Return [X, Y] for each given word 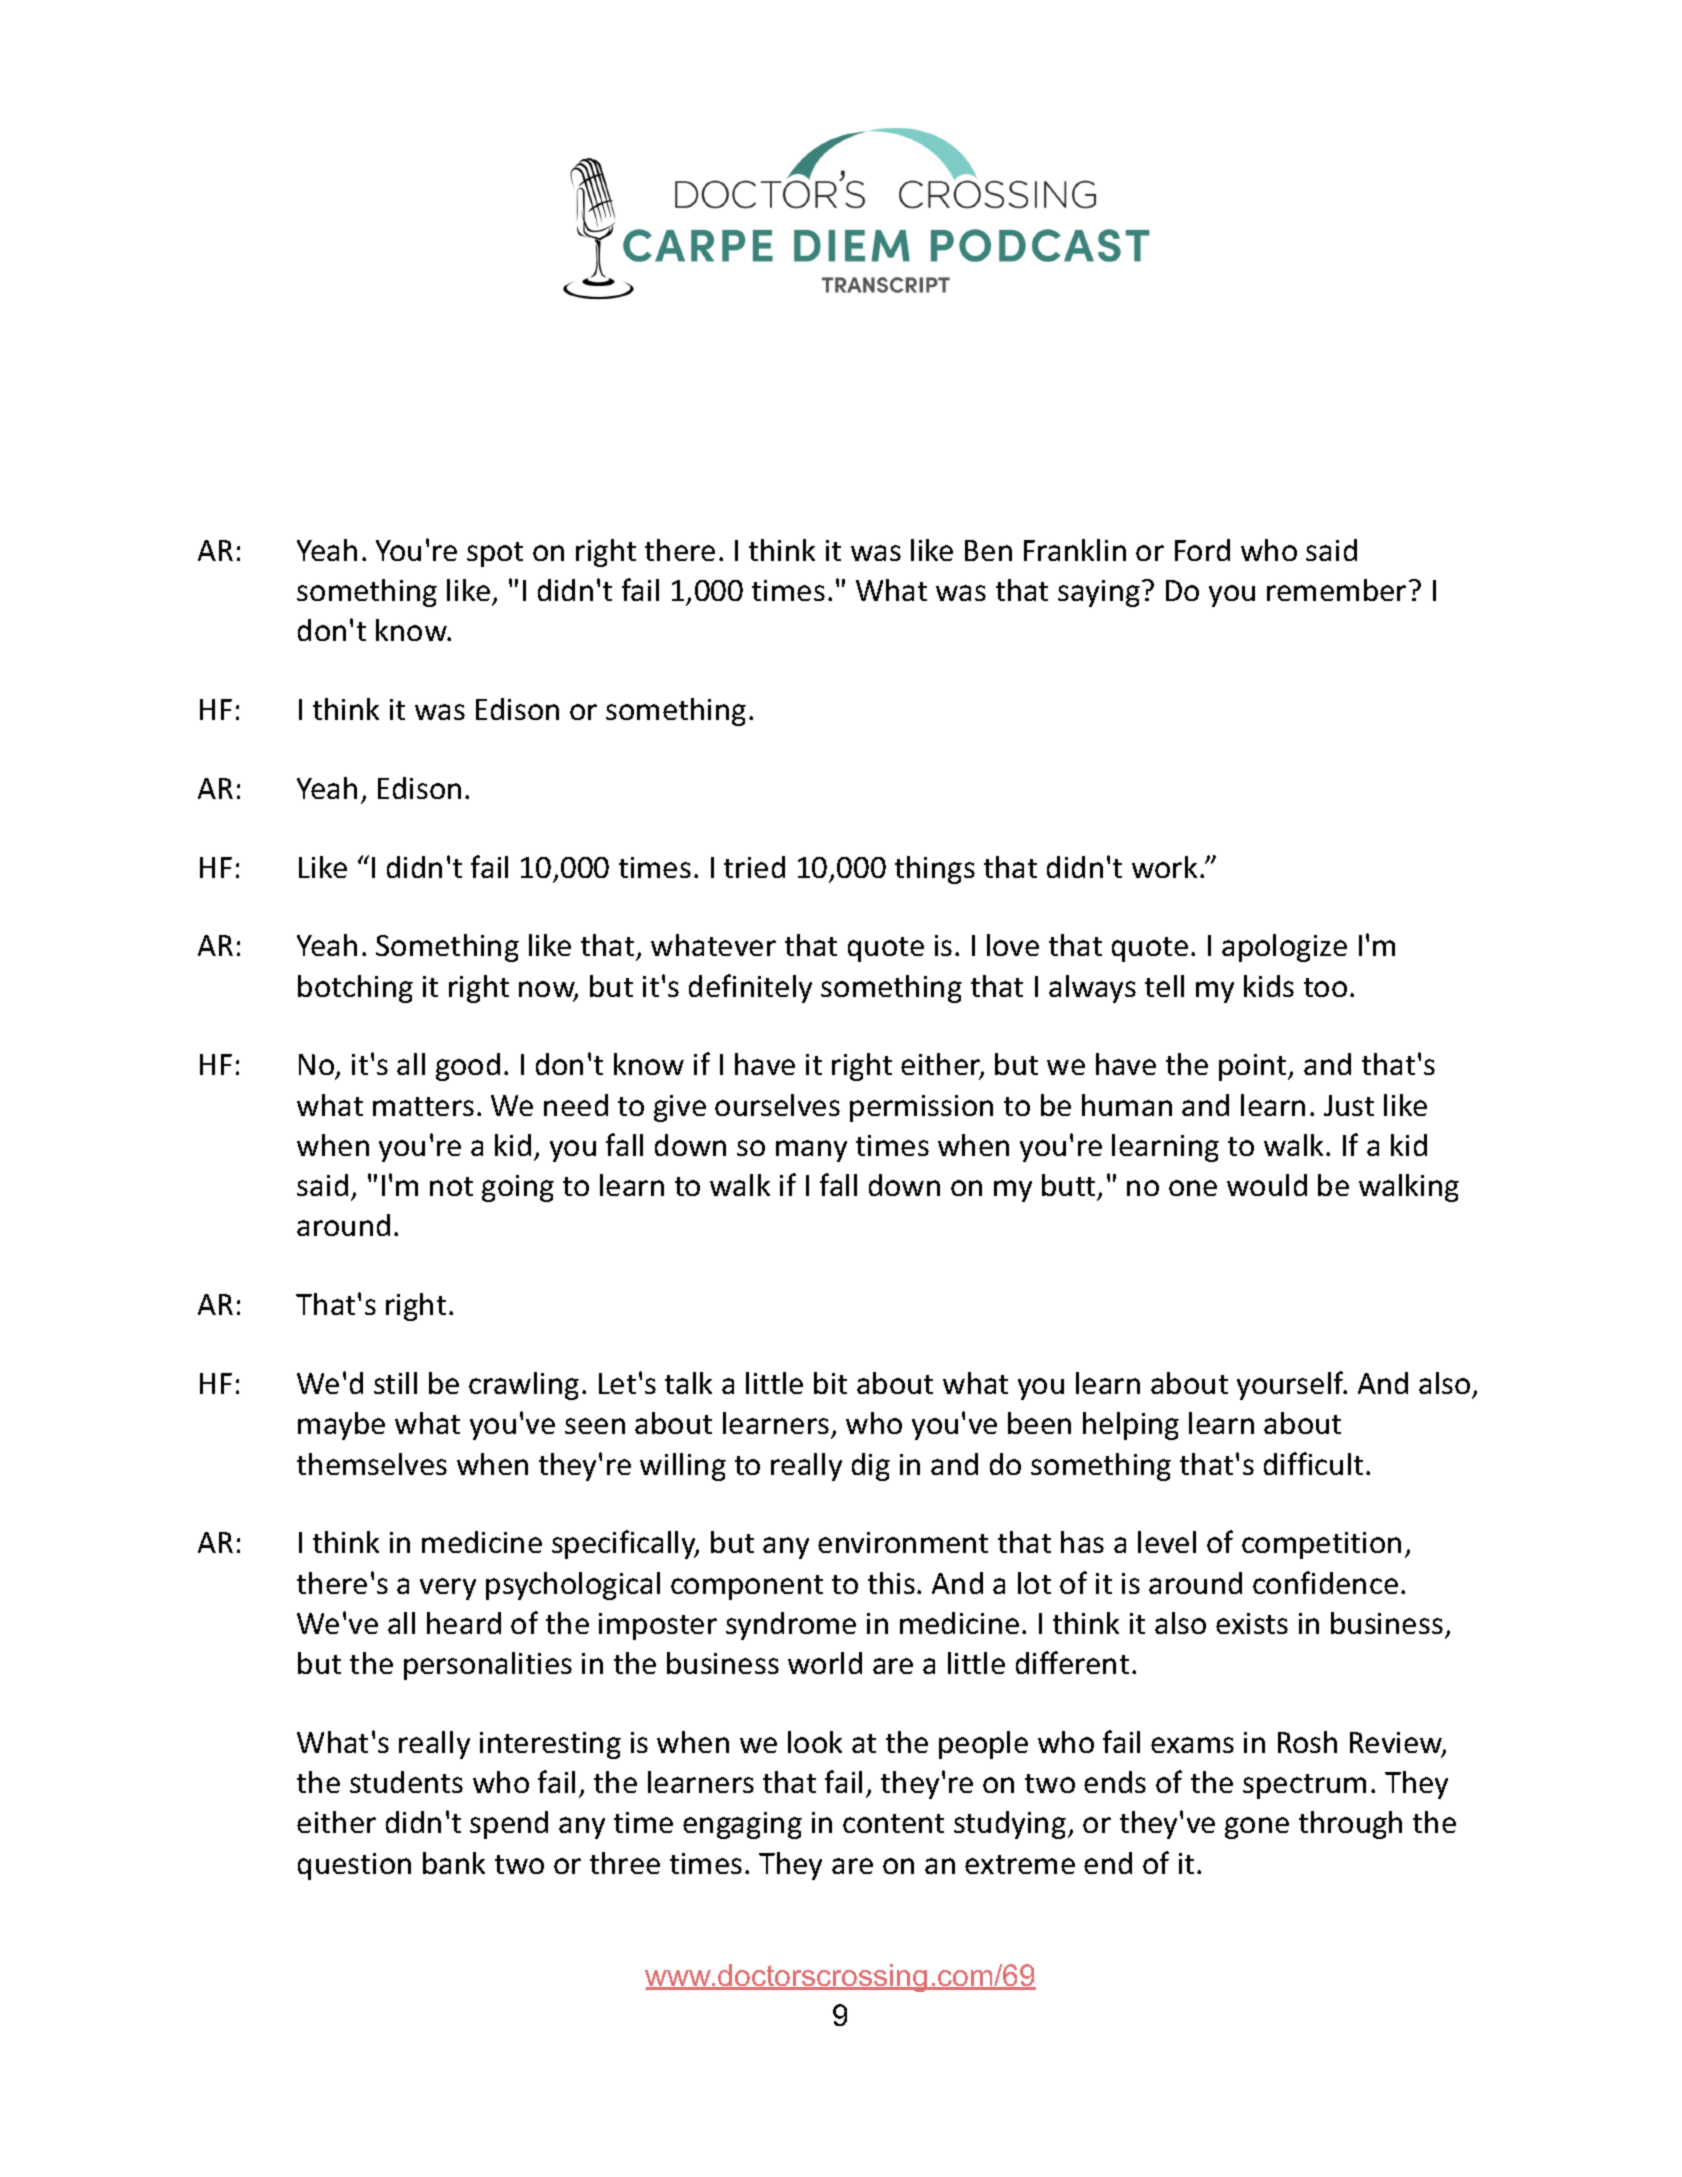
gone [1257, 1828]
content [893, 1823]
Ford [1202, 550]
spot [495, 554]
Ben [988, 550]
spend [509, 1825]
